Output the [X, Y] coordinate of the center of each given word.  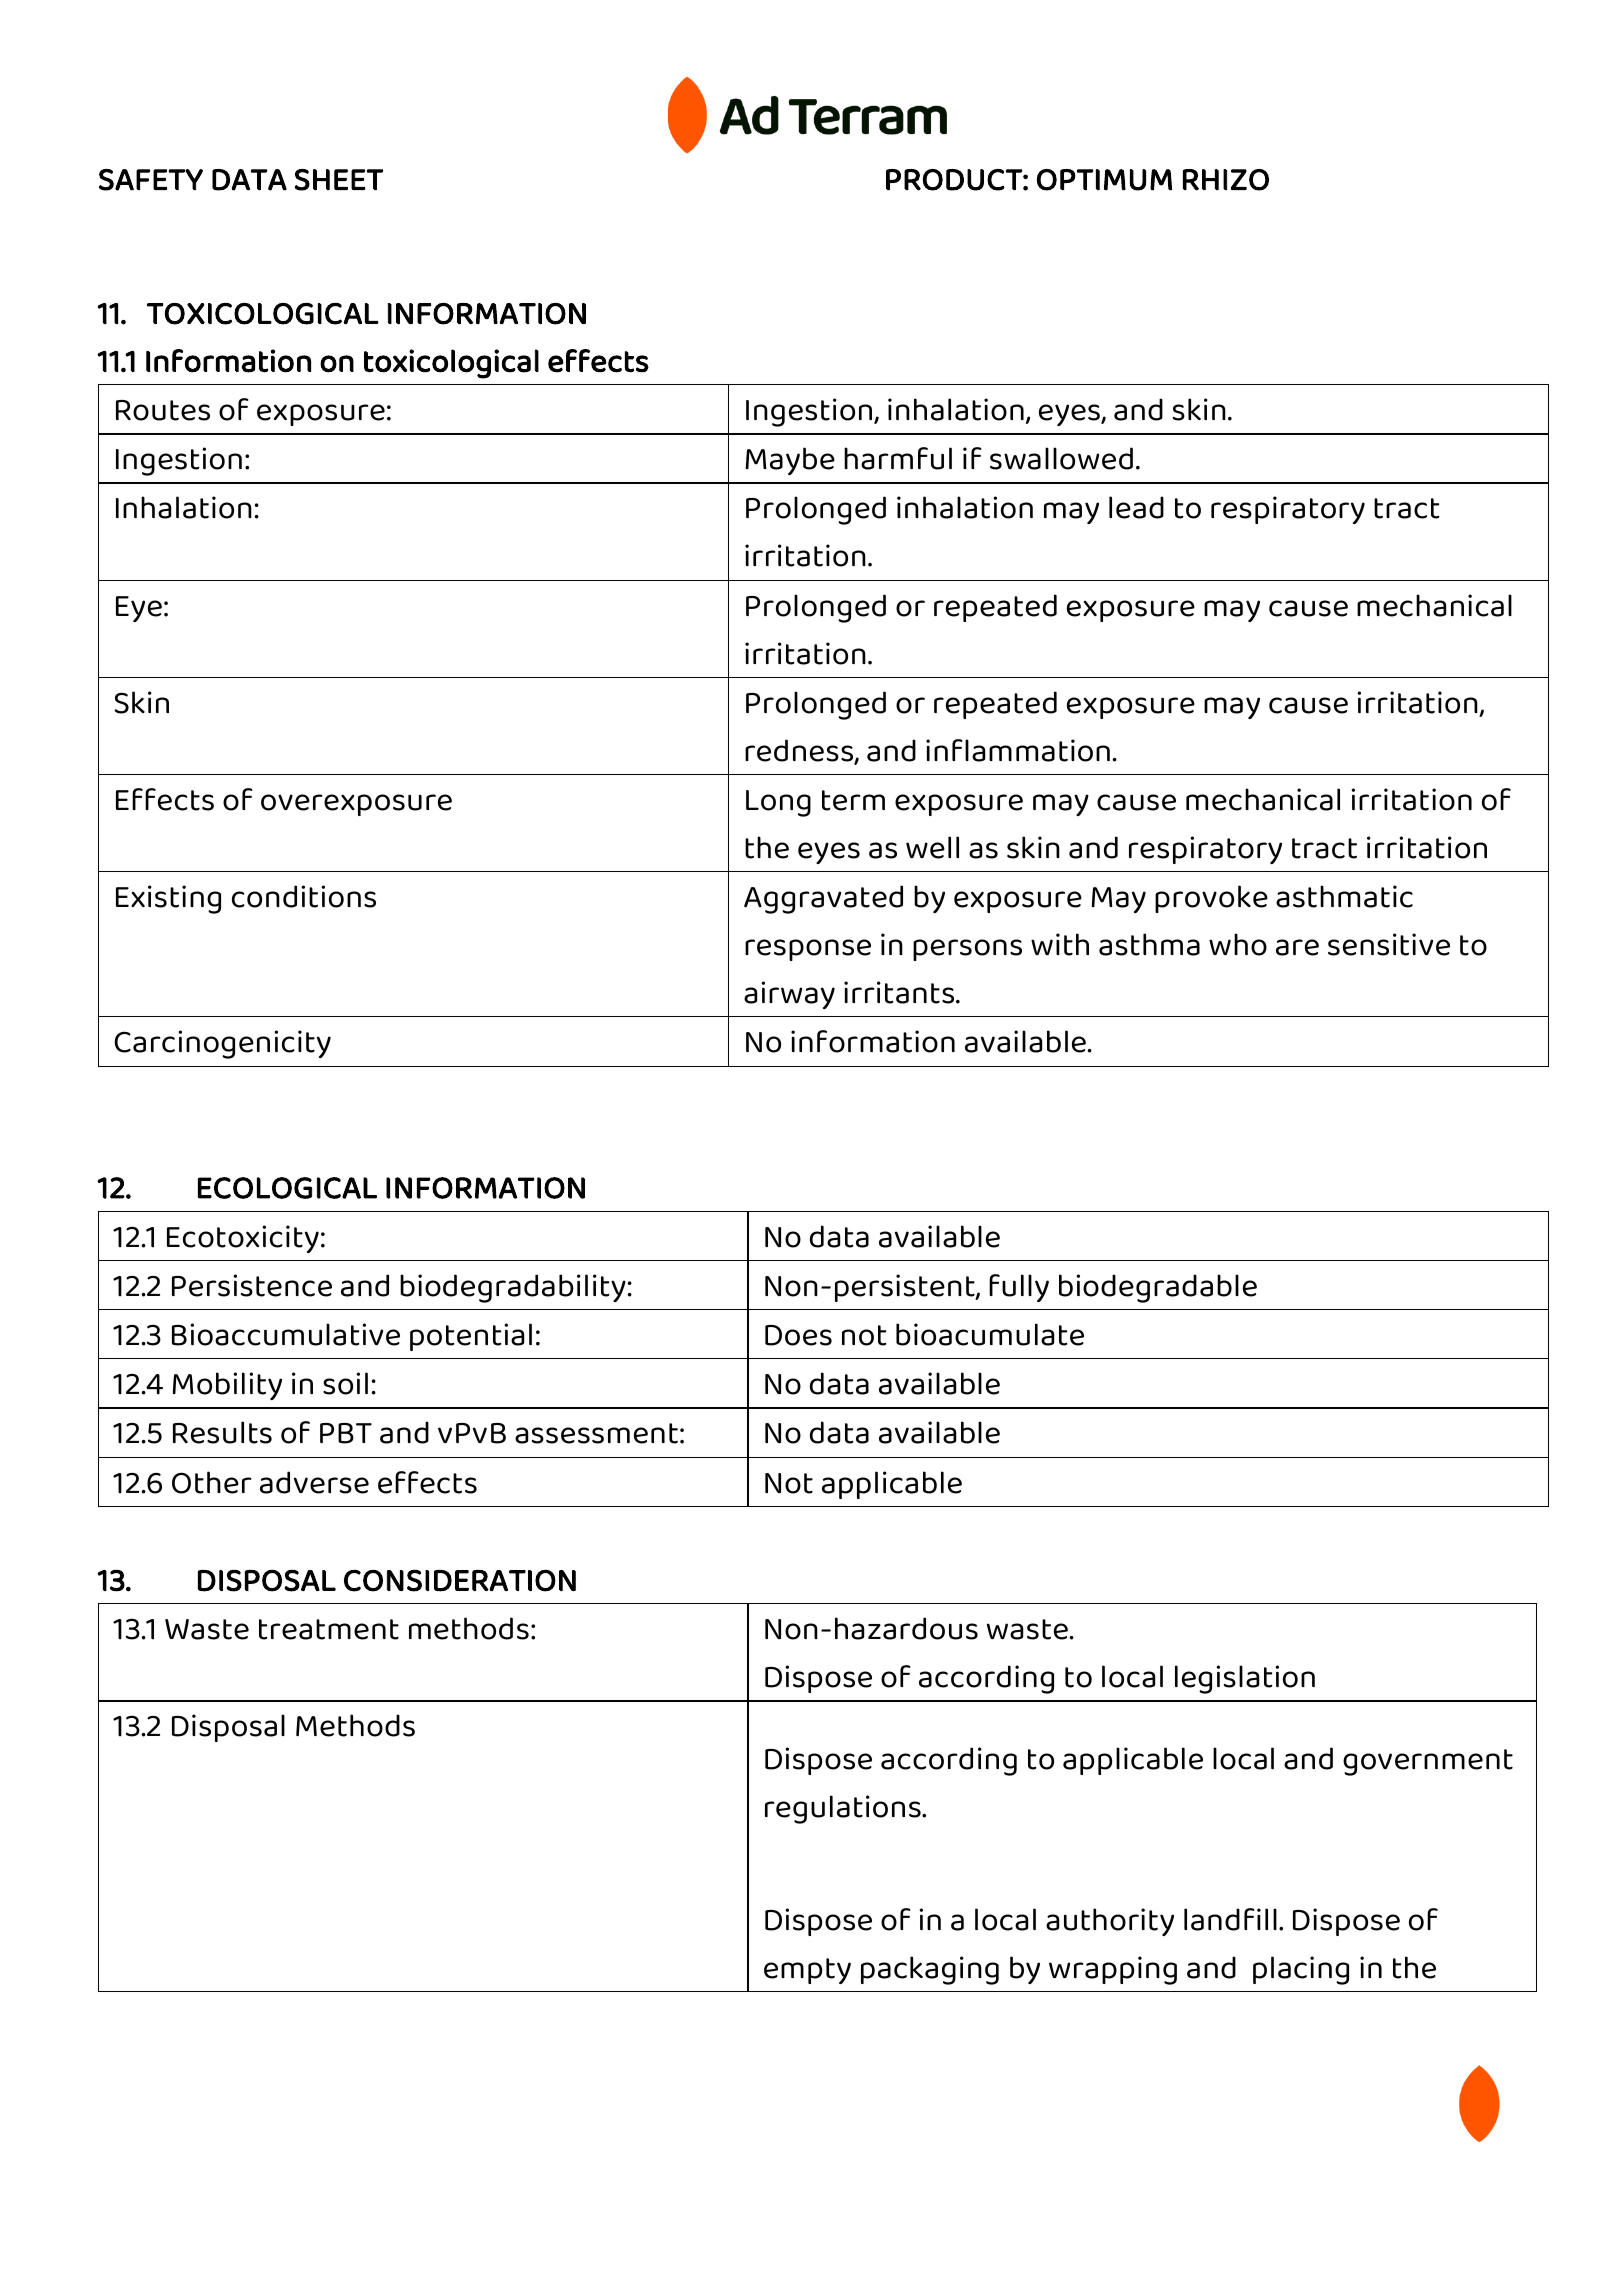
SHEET [339, 180]
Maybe [790, 461]
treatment [329, 1629]
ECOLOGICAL [287, 1188]
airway [789, 995]
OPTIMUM [1104, 180]
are [1297, 947]
